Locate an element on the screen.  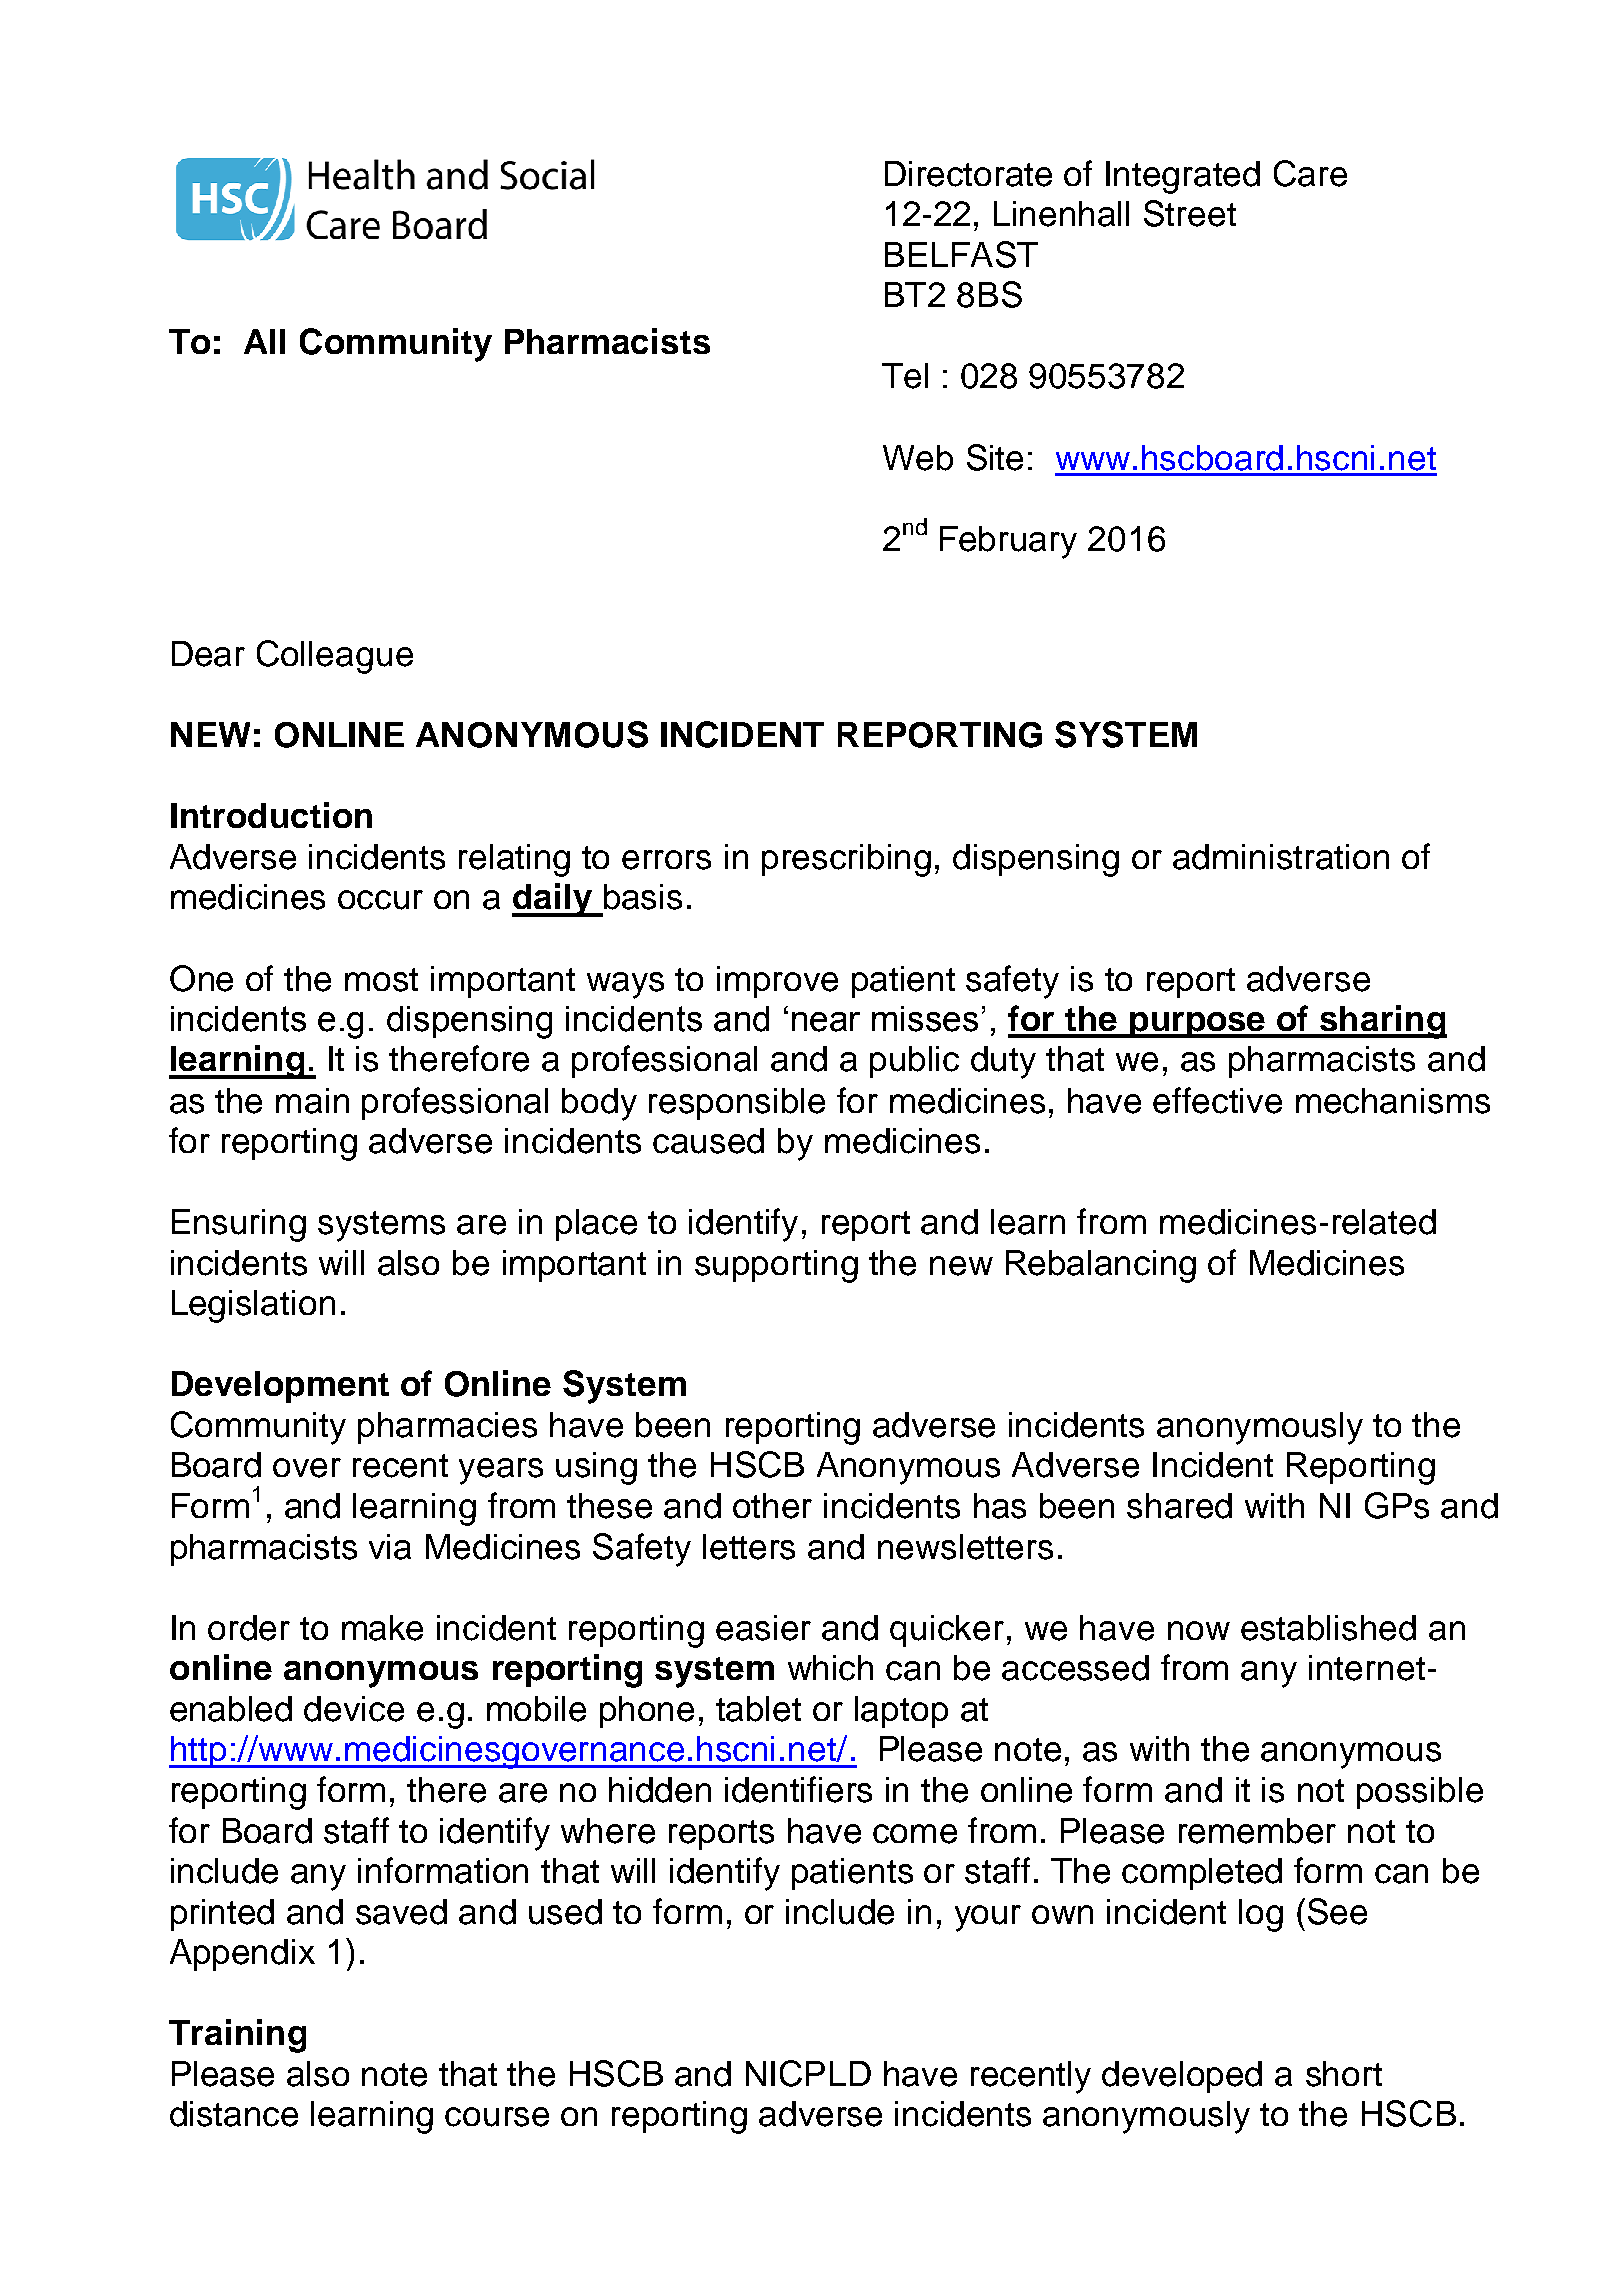
Dear is located at coordinates (208, 654).
